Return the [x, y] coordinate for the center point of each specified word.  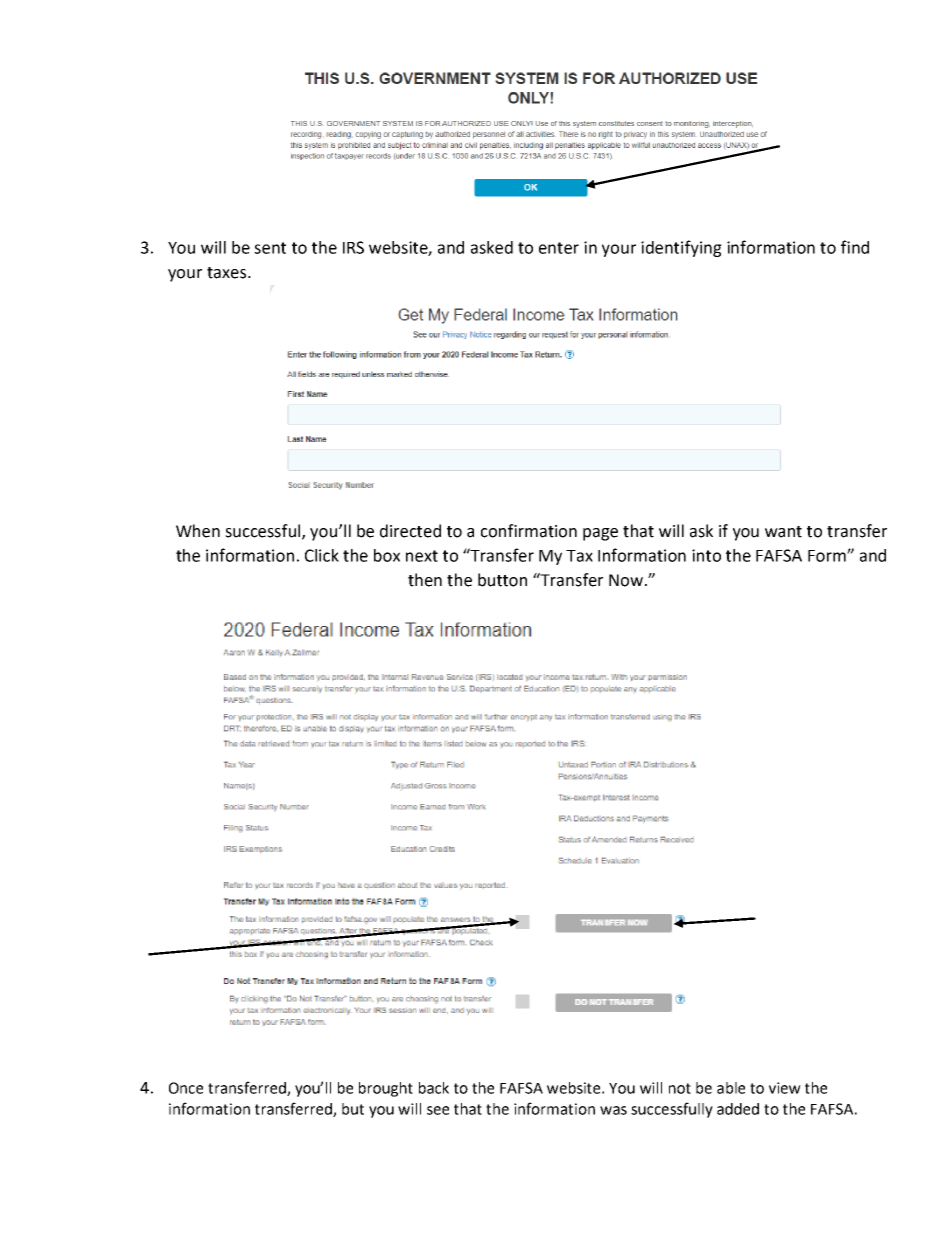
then [425, 580]
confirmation [529, 531]
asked [492, 247]
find [855, 247]
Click [322, 555]
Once [186, 1088]
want [783, 532]
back [434, 1088]
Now [626, 580]
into [706, 555]
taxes [228, 273]
